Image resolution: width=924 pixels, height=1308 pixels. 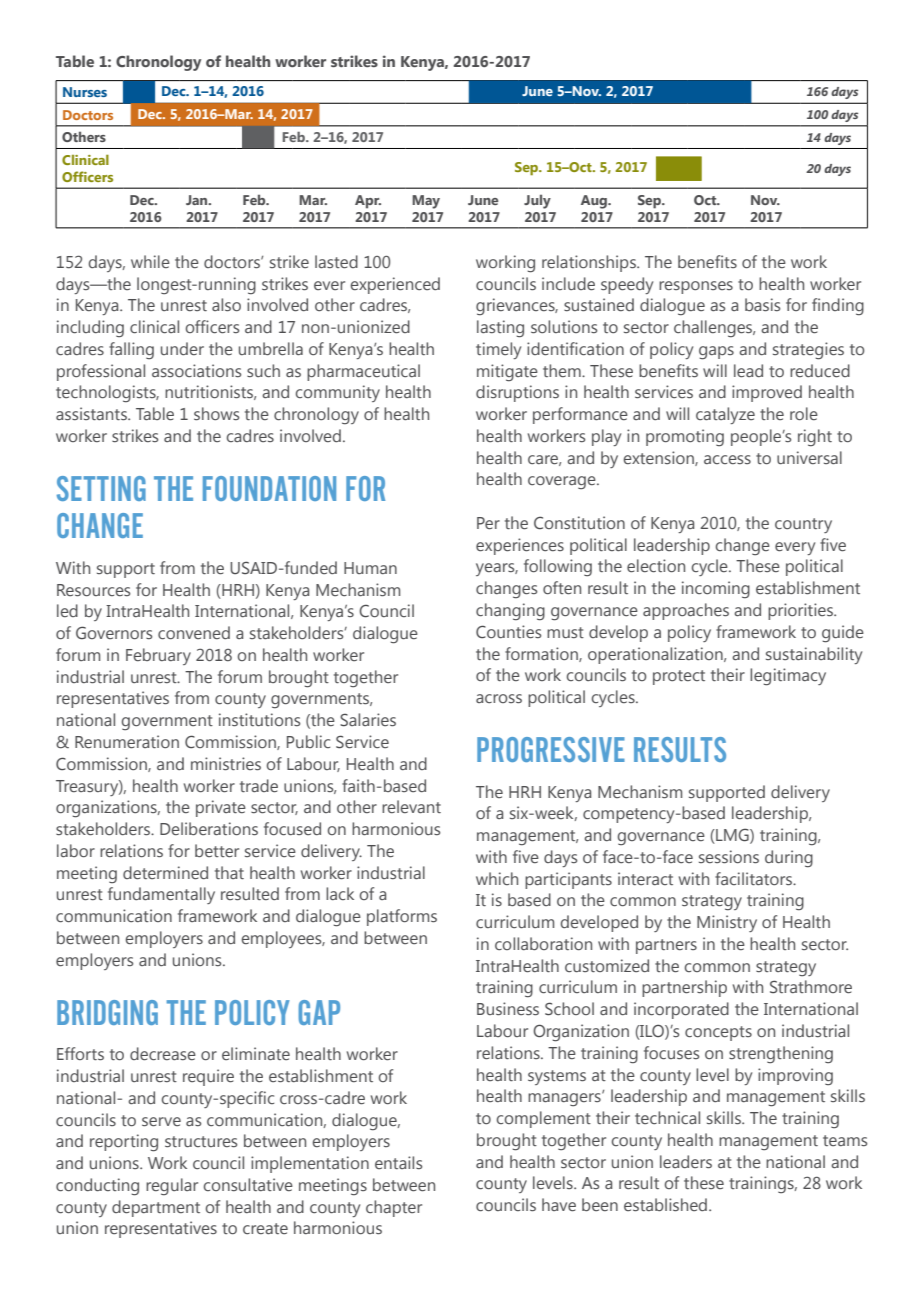 What do you see at coordinates (172, 1187) in the page?
I see `regular` at bounding box center [172, 1187].
